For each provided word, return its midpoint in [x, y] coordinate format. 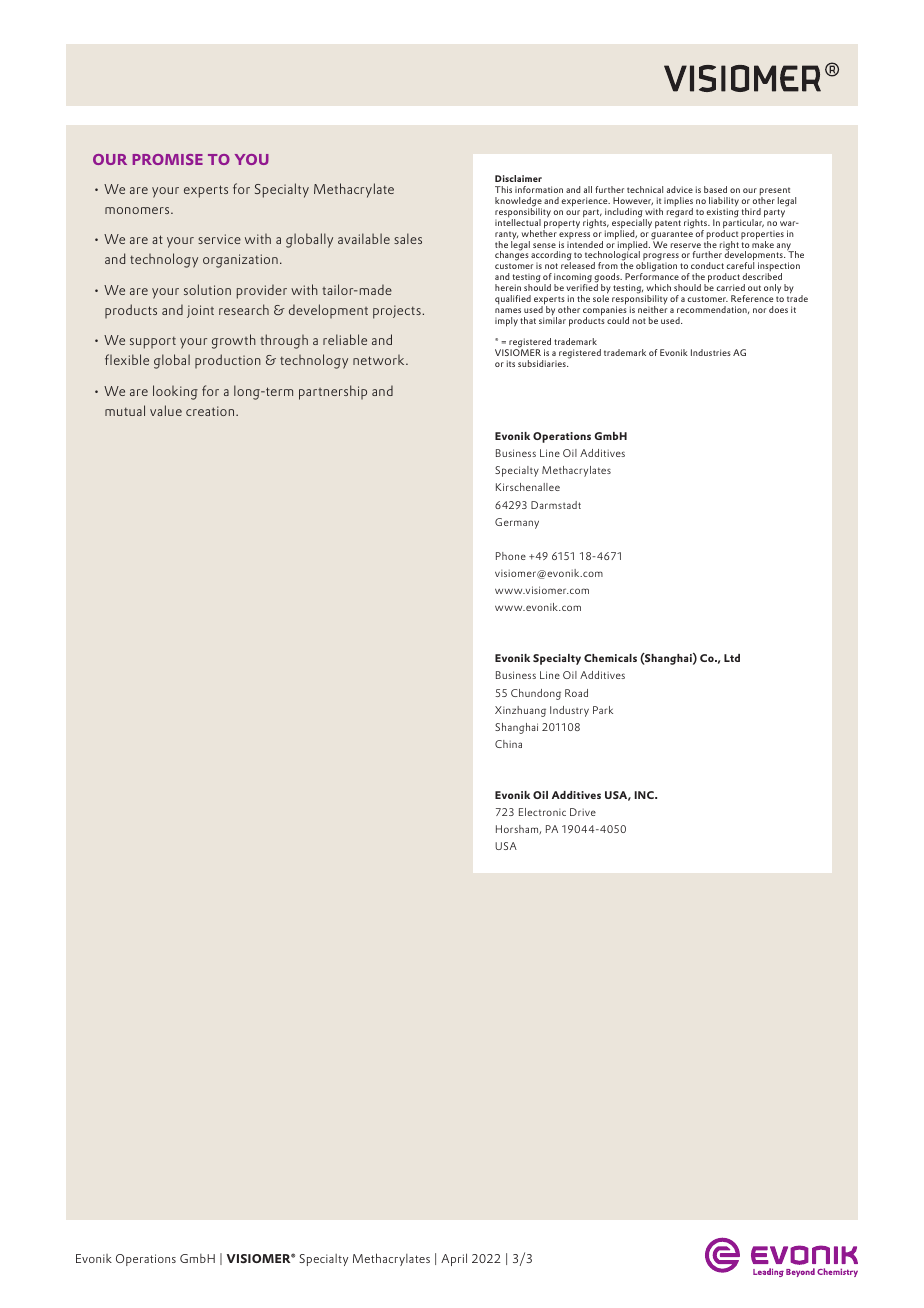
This [503, 189]
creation [211, 411]
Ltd [732, 658]
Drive [583, 812]
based [715, 189]
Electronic [542, 812]
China [508, 744]
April [454, 1259]
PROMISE [168, 159]
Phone [511, 556]
